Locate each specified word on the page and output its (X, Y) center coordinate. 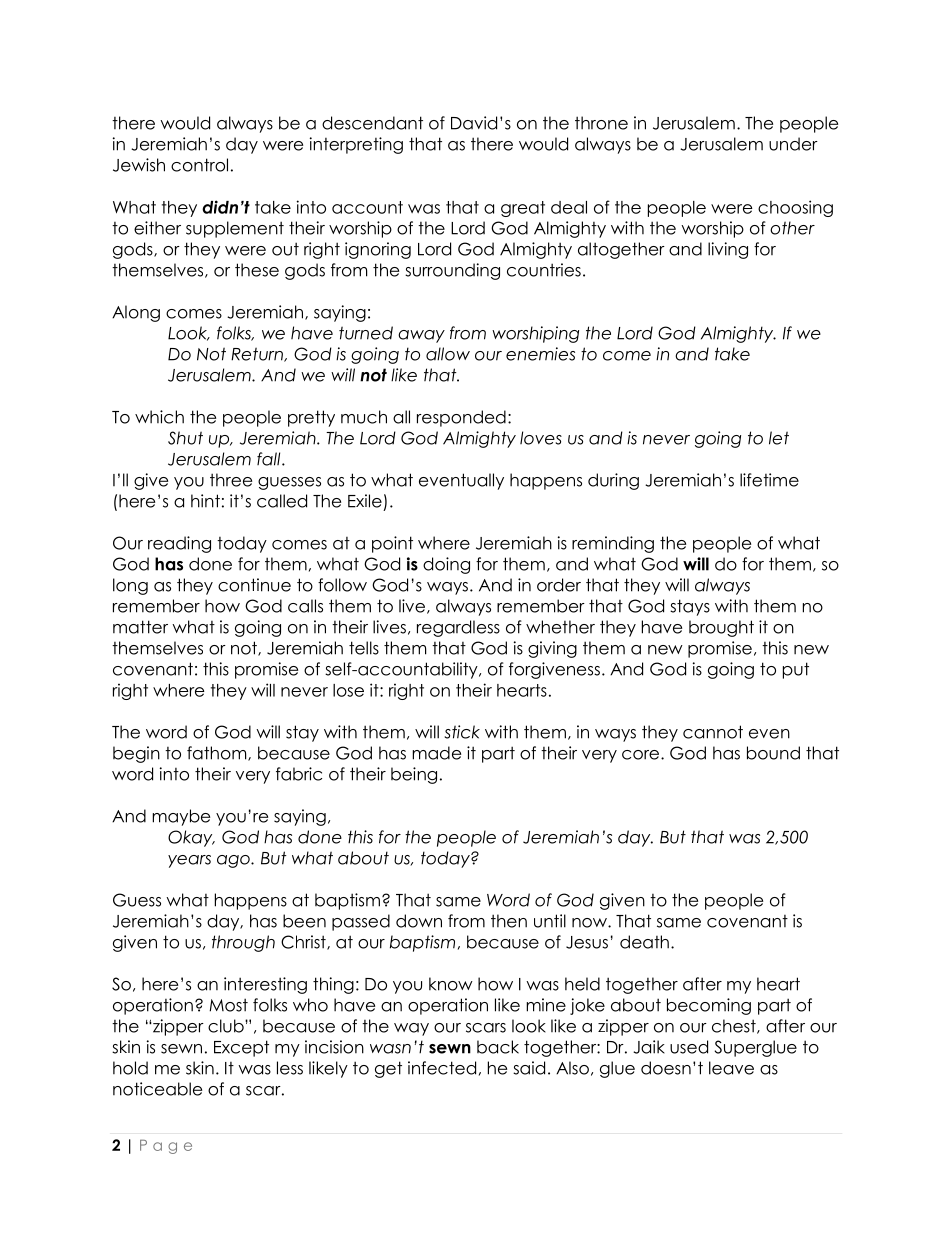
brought (721, 628)
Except (241, 1048)
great (523, 209)
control (199, 165)
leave (731, 1068)
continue (254, 585)
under (793, 144)
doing (446, 565)
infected (442, 1068)
